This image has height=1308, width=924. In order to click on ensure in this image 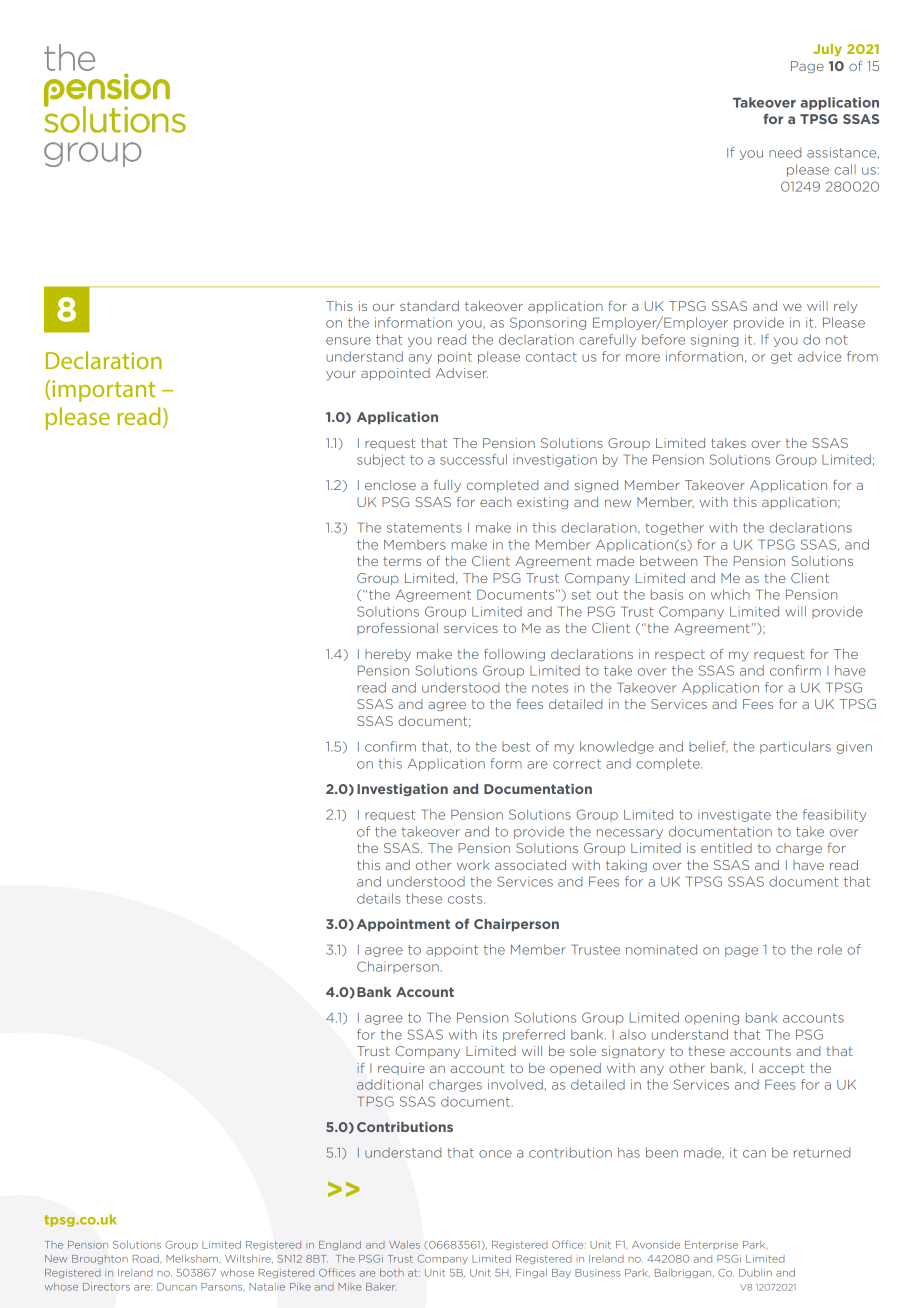, I will do `click(348, 341)`.
